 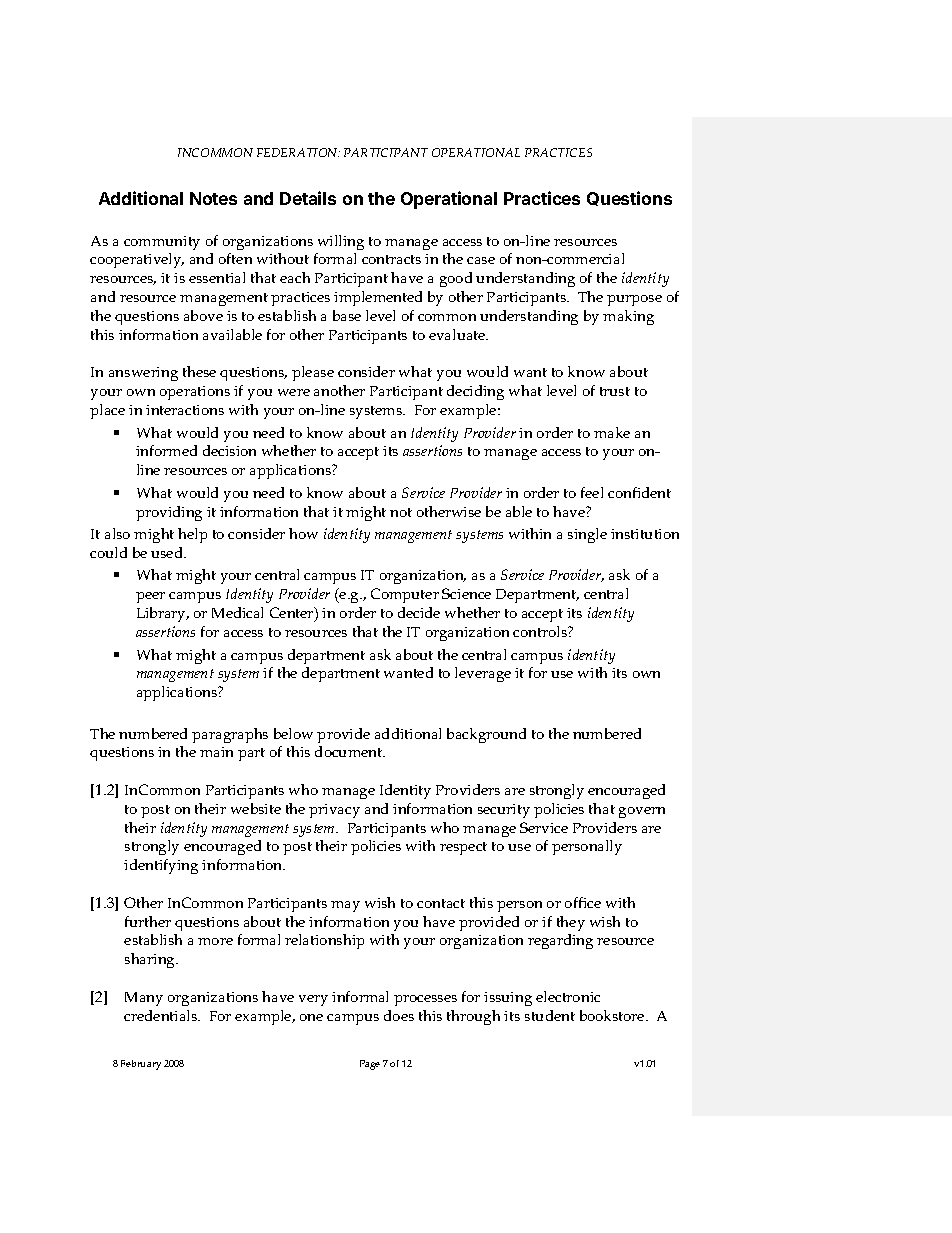 What do you see at coordinates (213, 198) in the document?
I see `Notes` at bounding box center [213, 198].
